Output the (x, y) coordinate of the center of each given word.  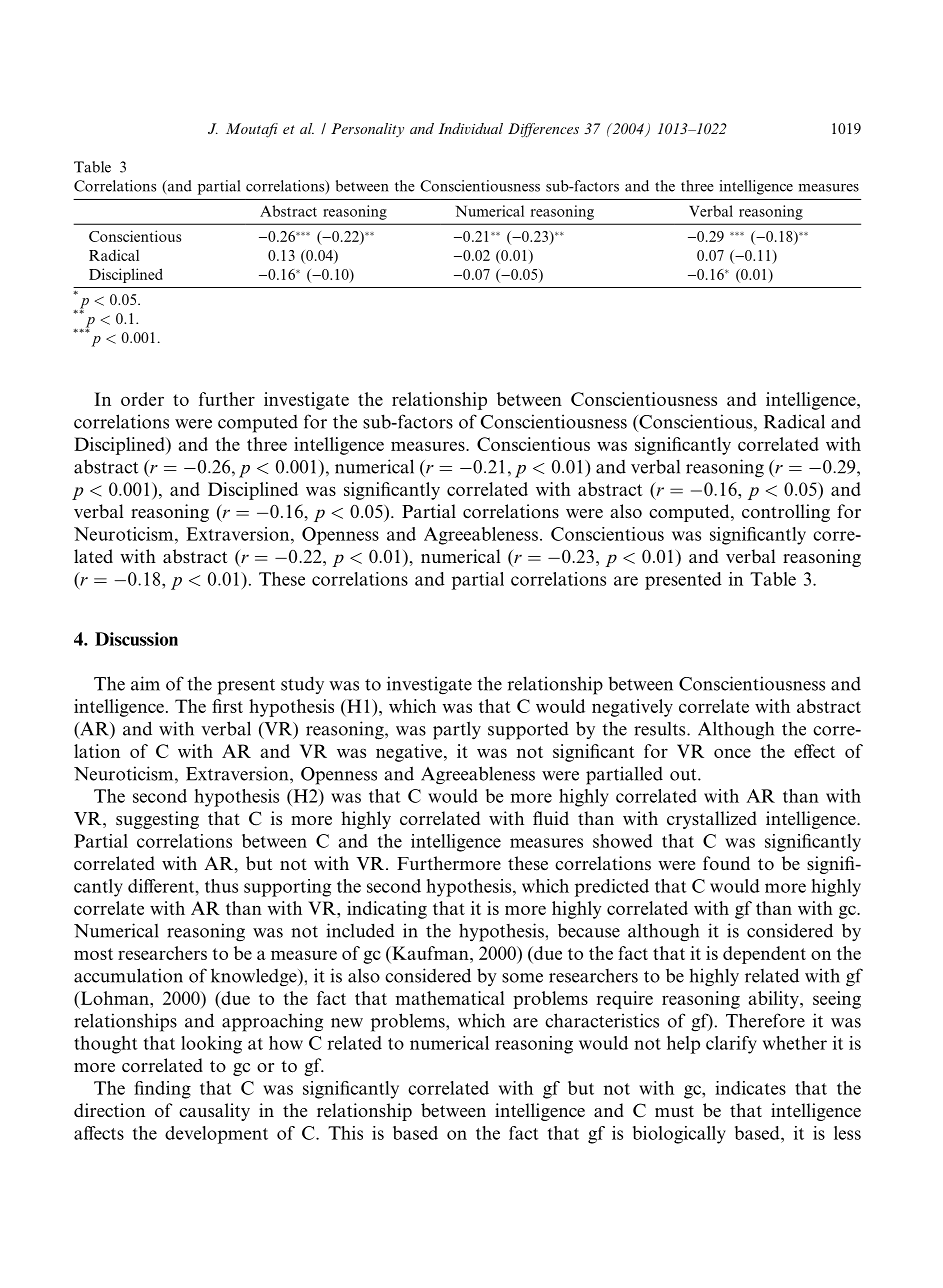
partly (457, 730)
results (661, 729)
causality (214, 1112)
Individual (471, 128)
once (732, 753)
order (142, 399)
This (345, 1133)
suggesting (157, 820)
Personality (367, 130)
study (302, 685)
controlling (786, 513)
